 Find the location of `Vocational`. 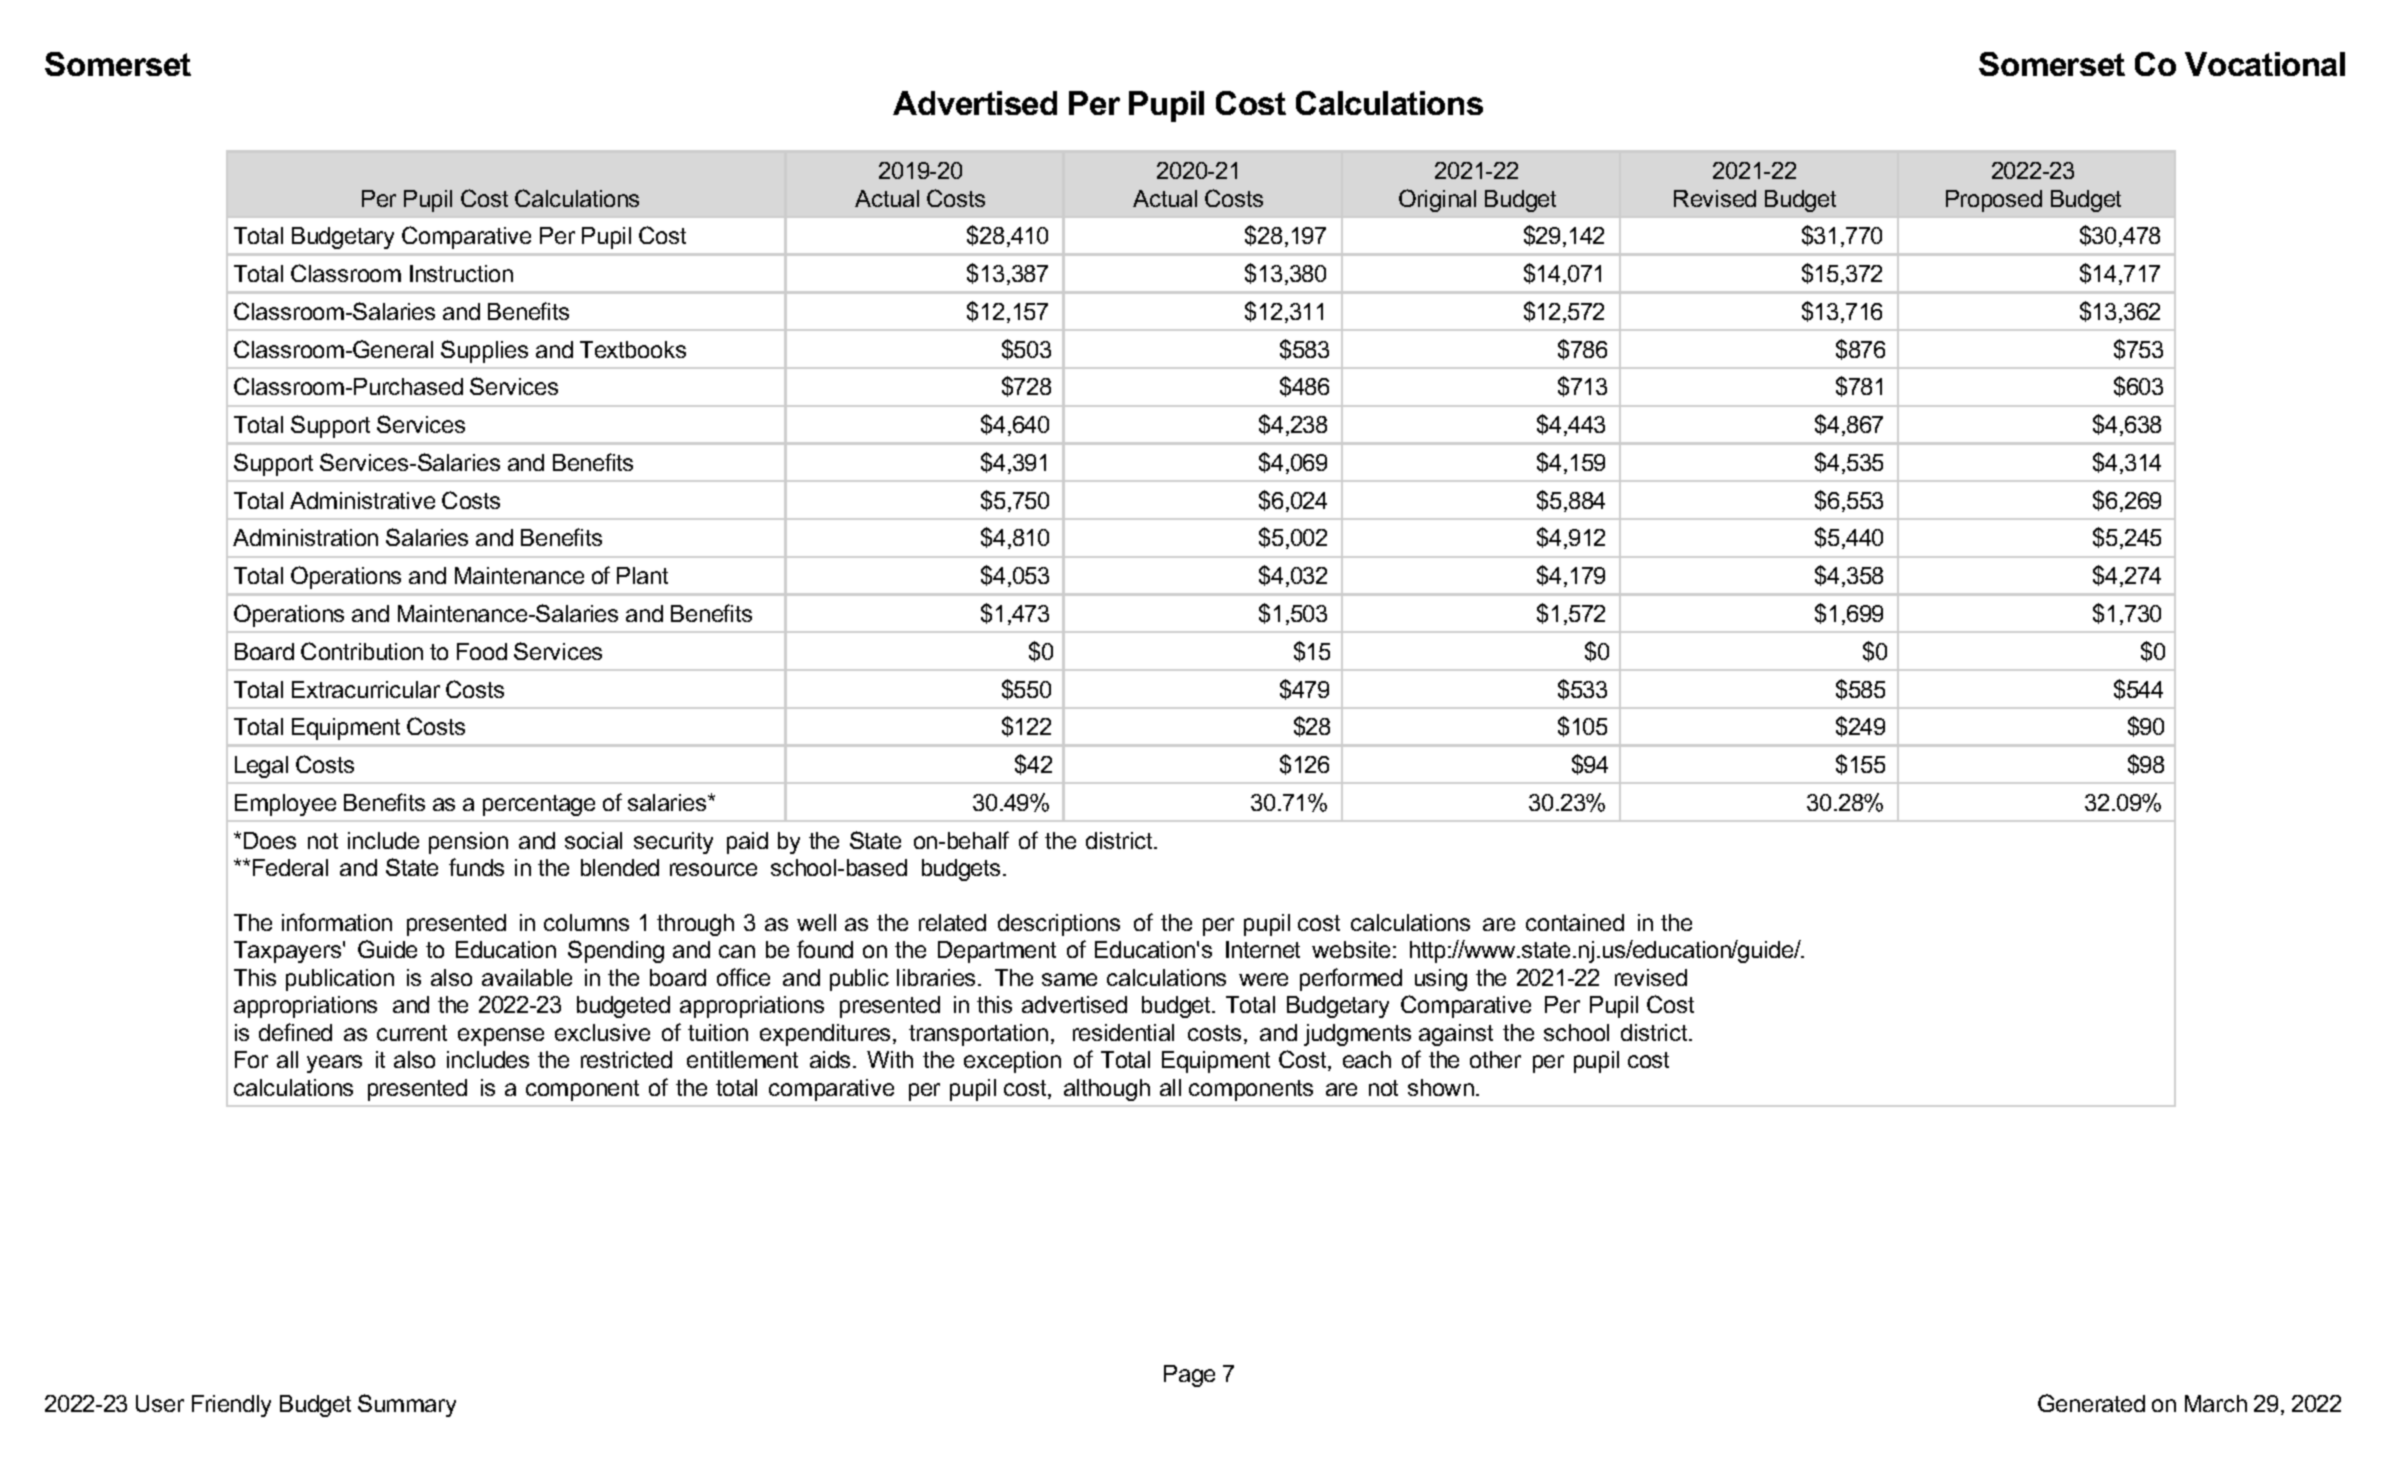

Vocational is located at coordinates (2265, 64).
